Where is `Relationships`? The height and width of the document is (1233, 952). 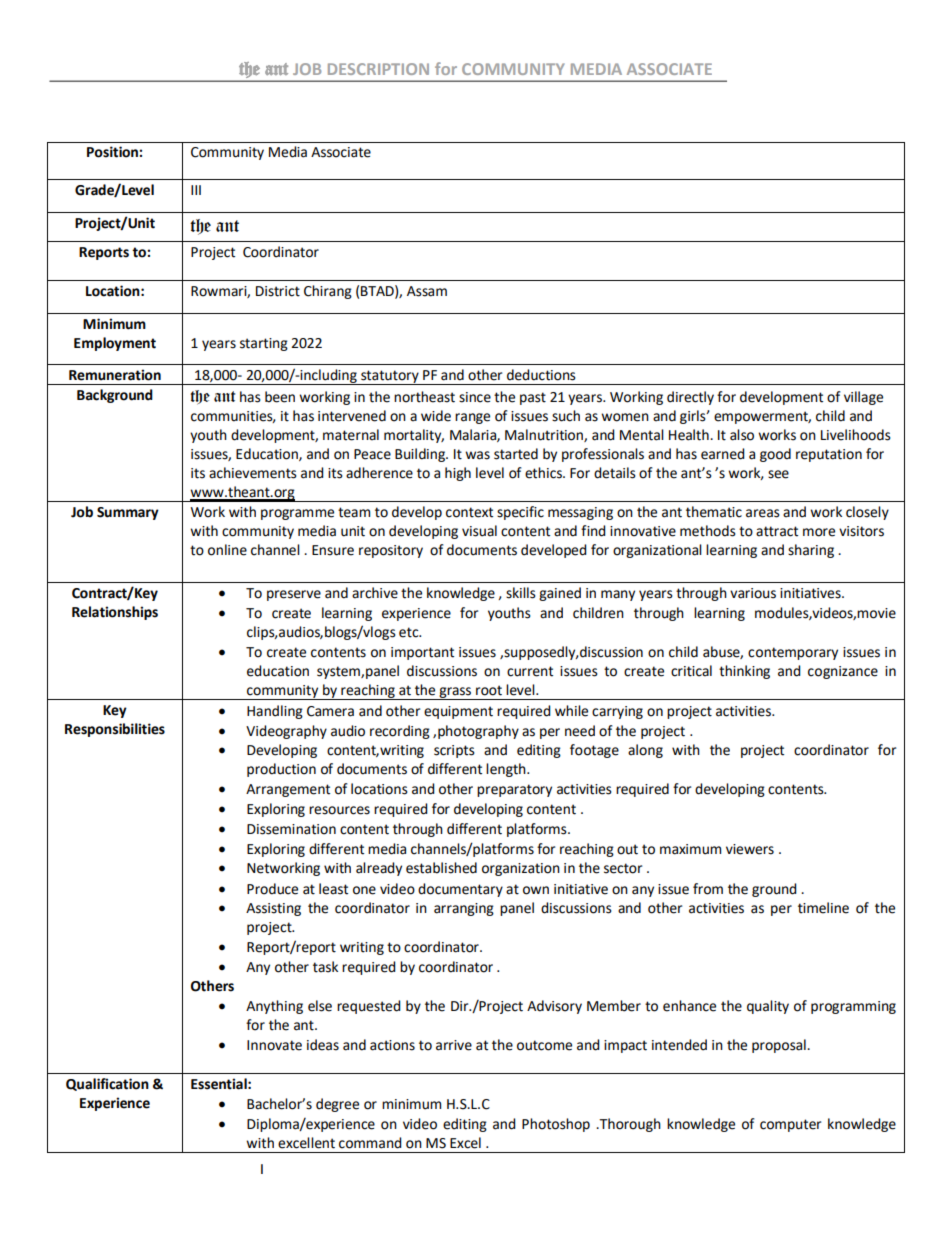
Relationships is located at coordinates (115, 613).
